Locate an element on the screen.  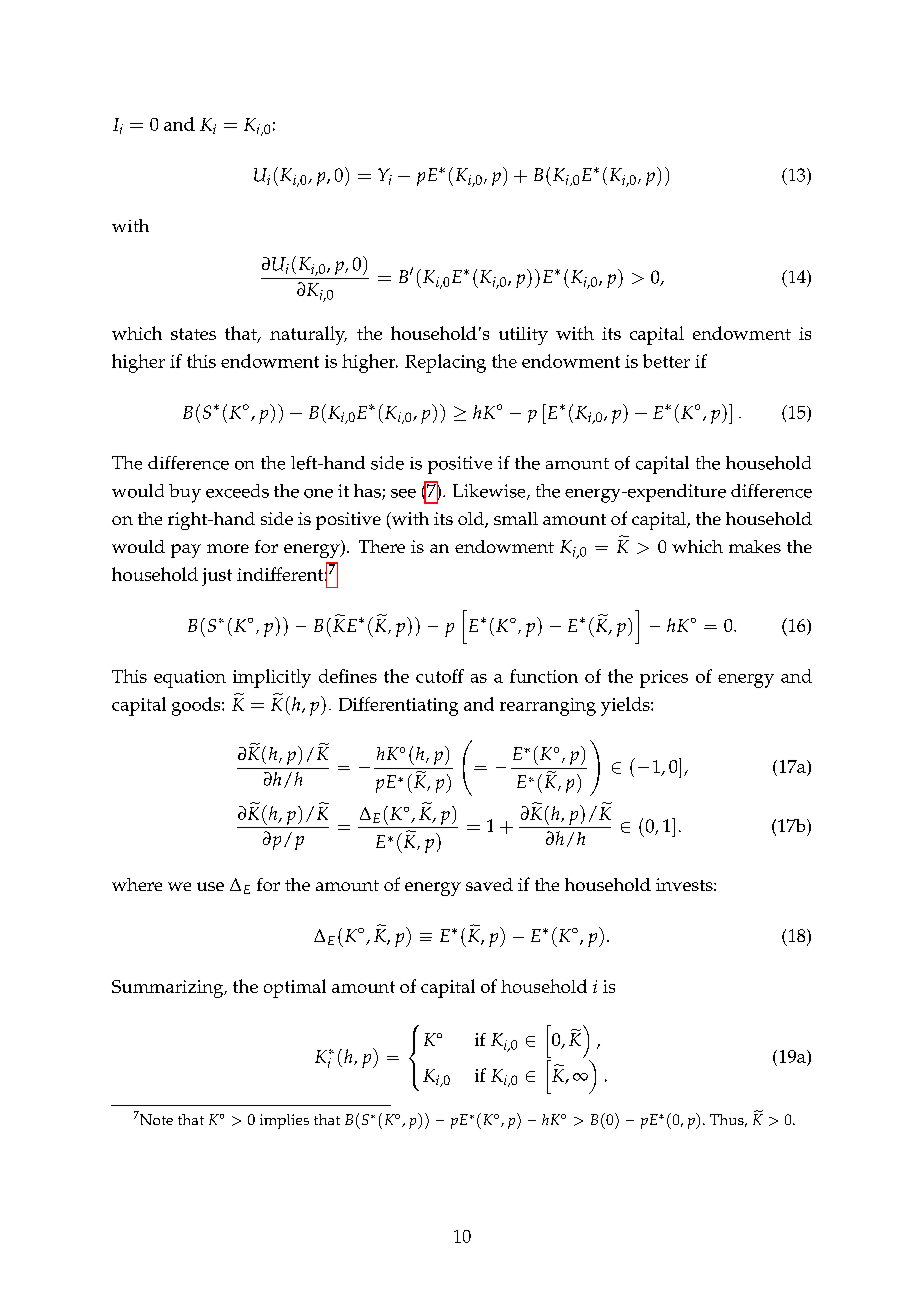
better is located at coordinates (666, 361).
